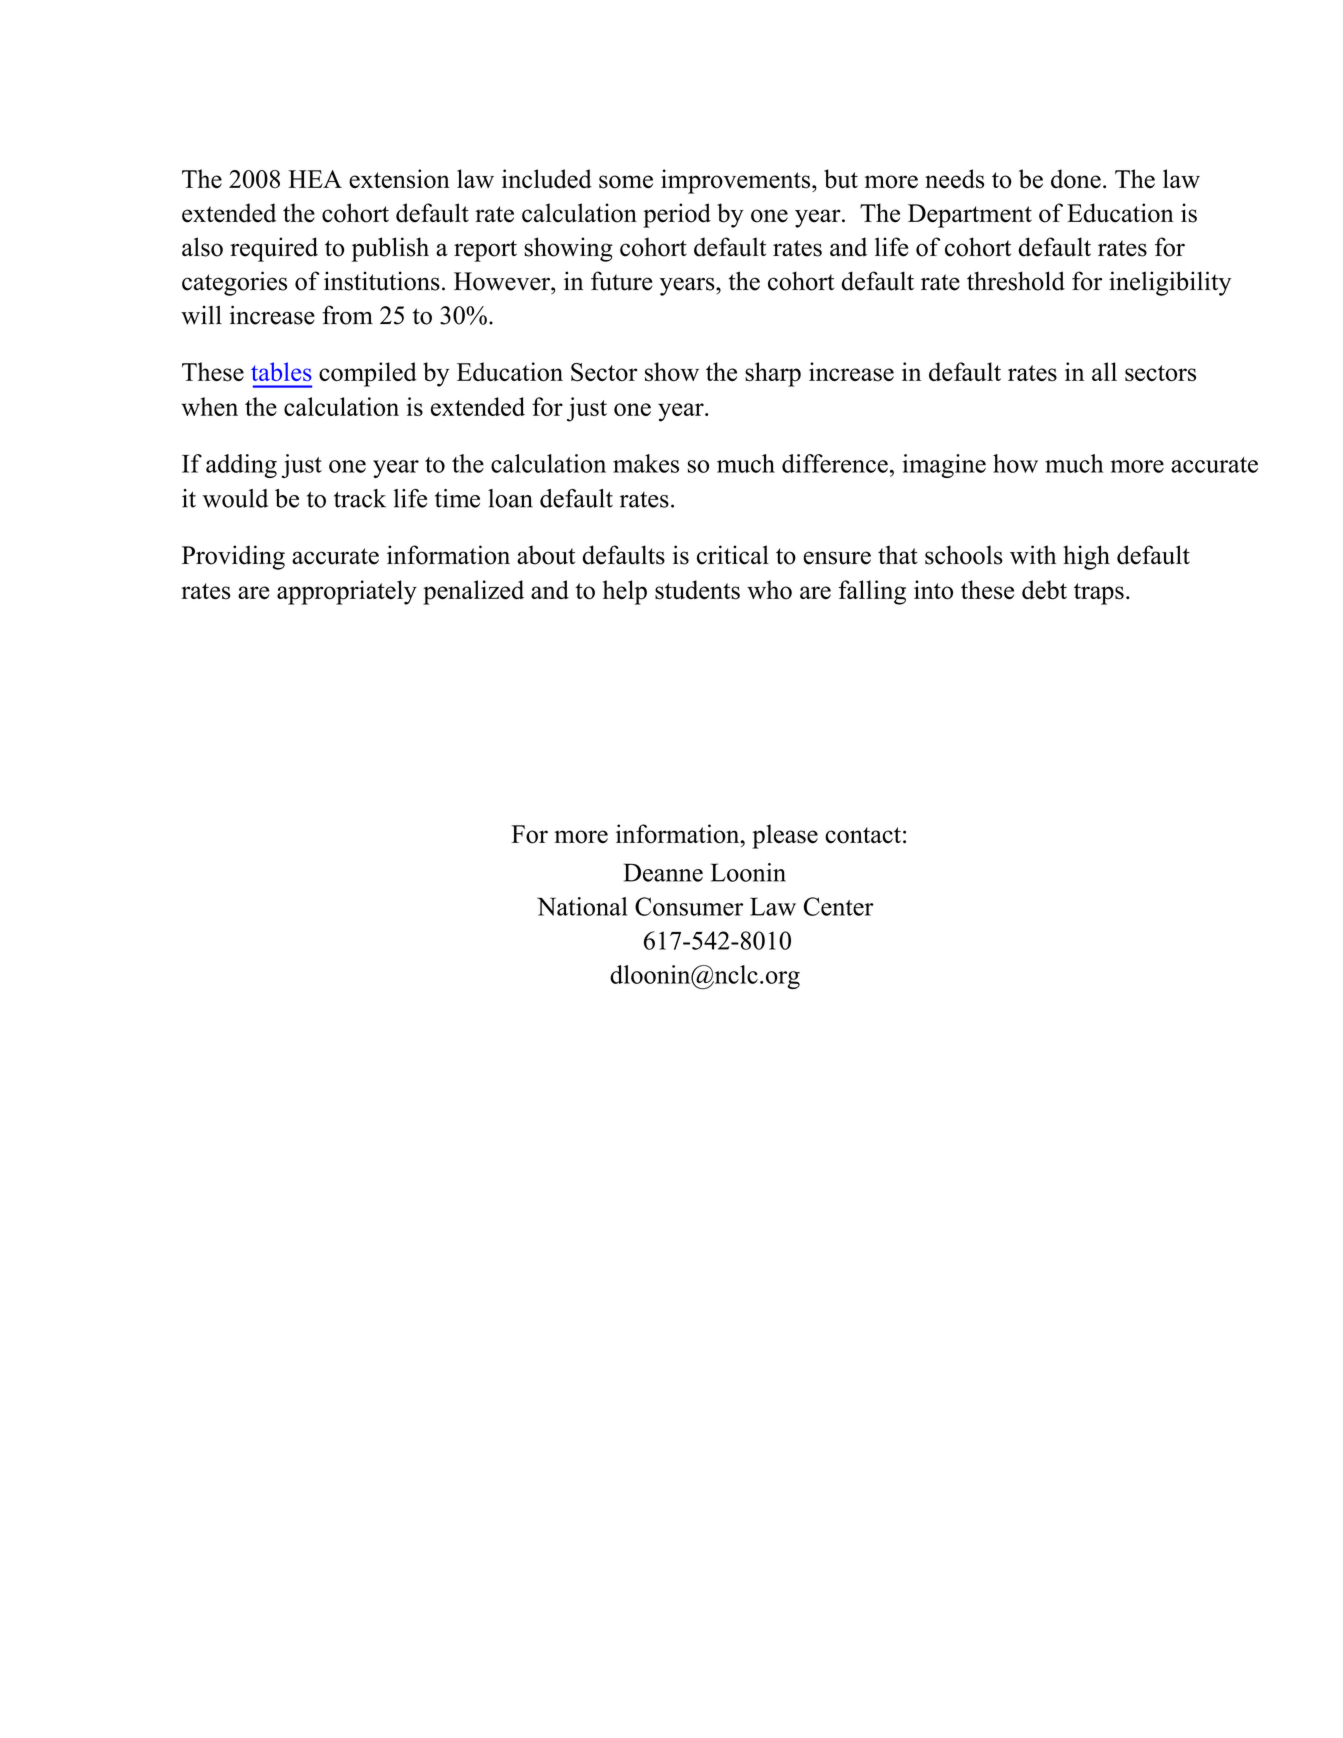 The height and width of the screenshot is (1738, 1343). What do you see at coordinates (347, 592) in the screenshot?
I see `appropriately` at bounding box center [347, 592].
